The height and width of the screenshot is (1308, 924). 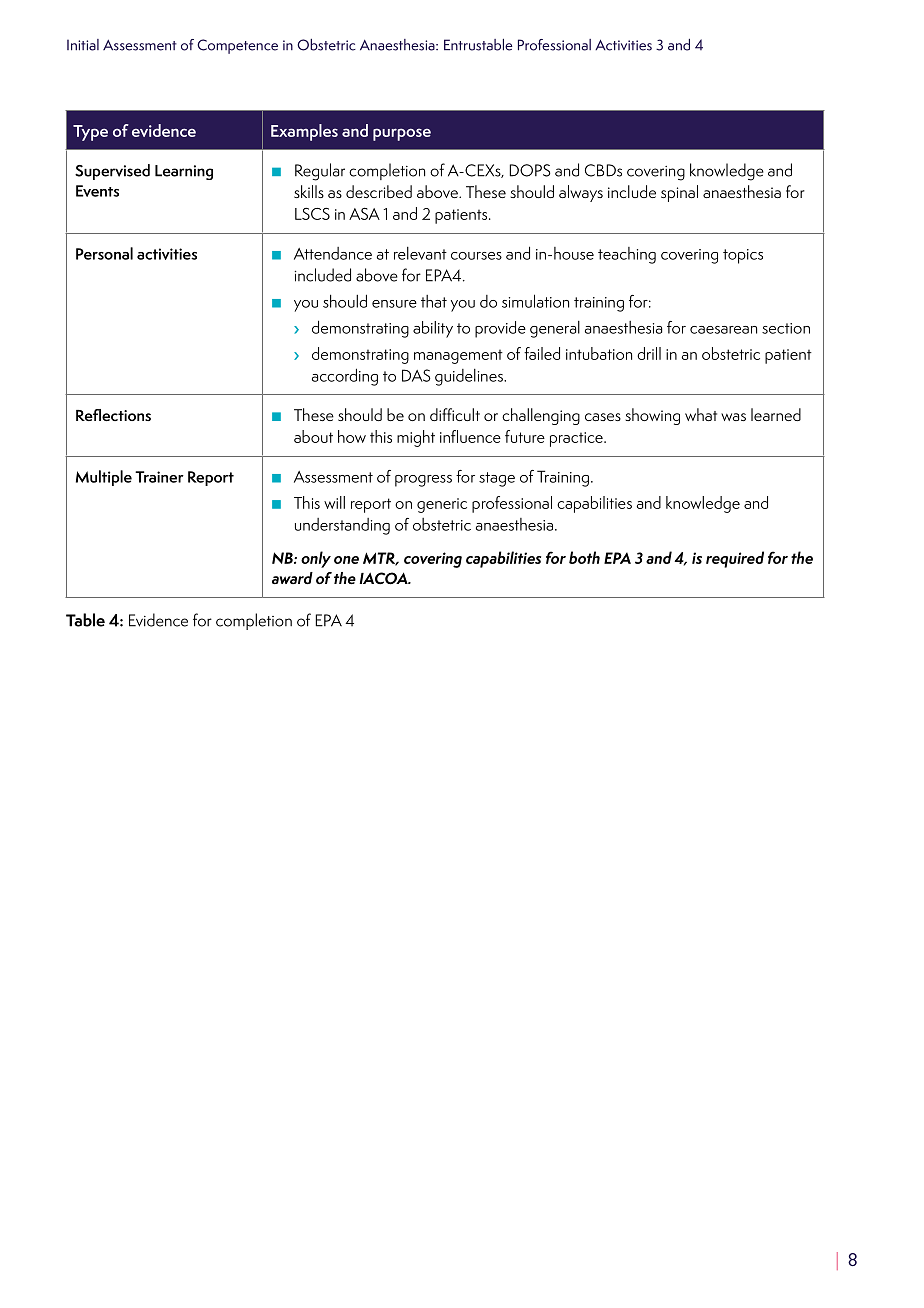 I want to click on spinal, so click(x=679, y=193).
